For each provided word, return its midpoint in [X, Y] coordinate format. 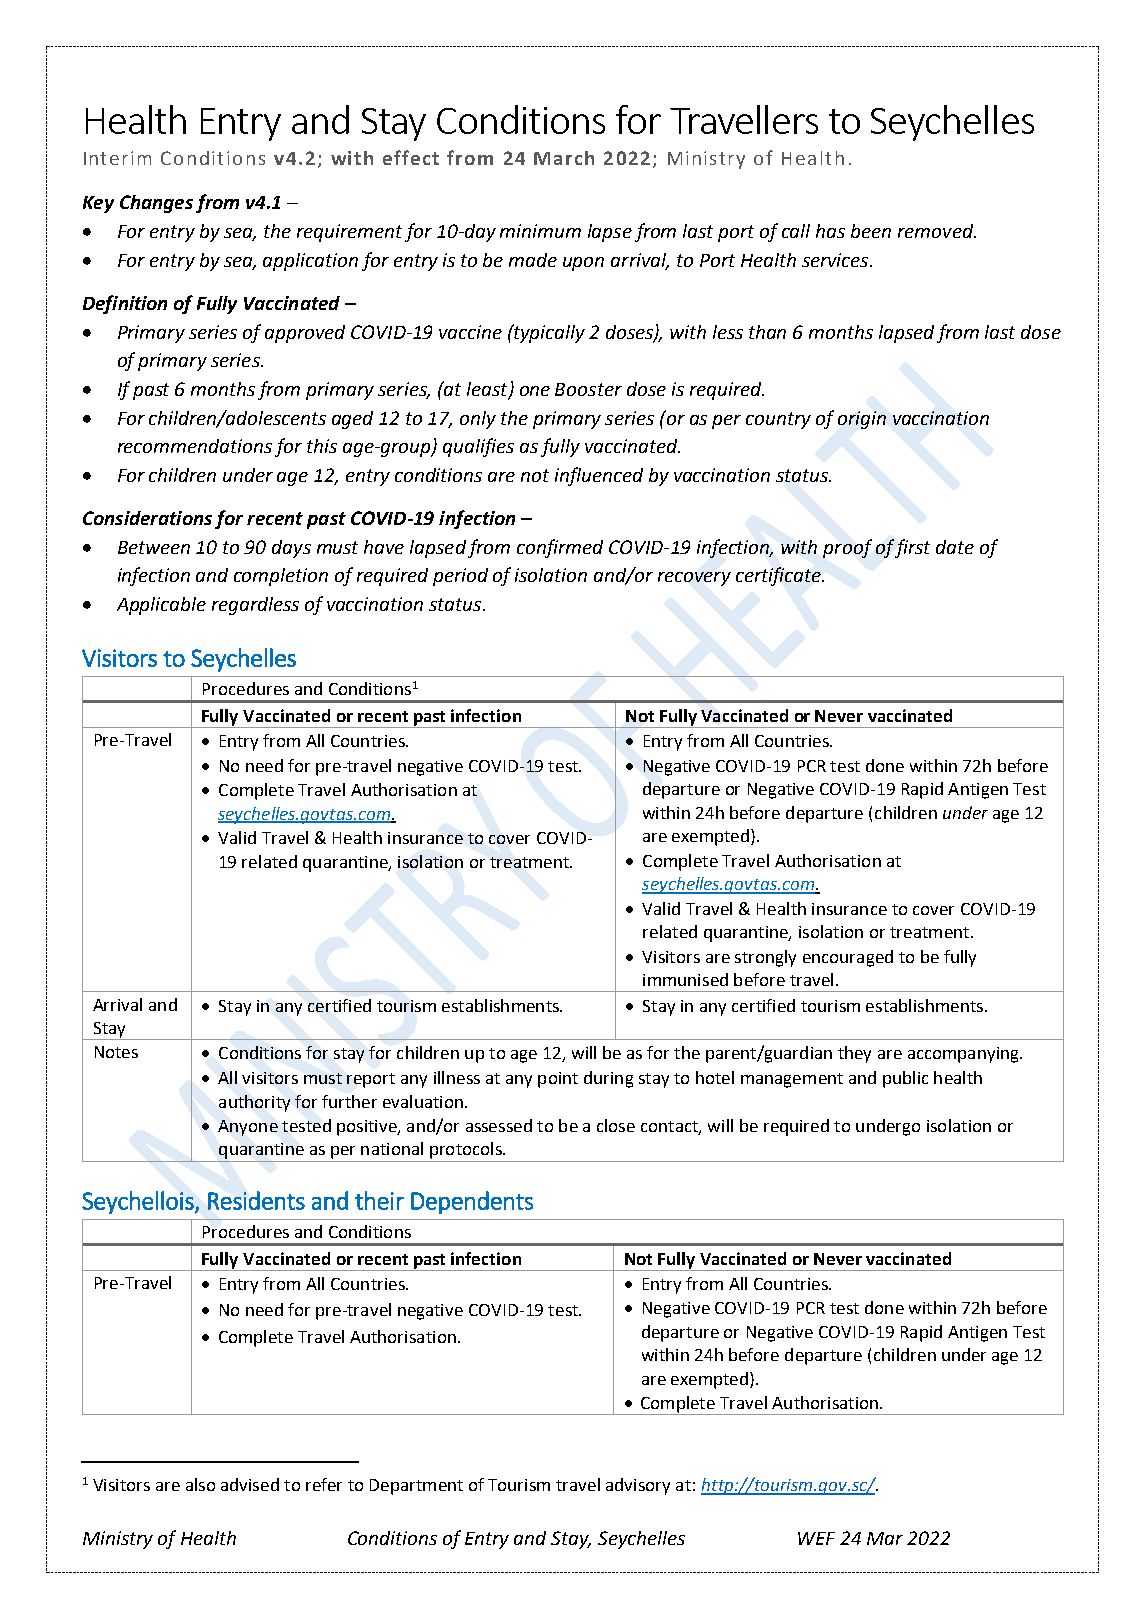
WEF [816, 1538]
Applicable [161, 606]
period [460, 577]
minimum [540, 231]
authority [254, 1103]
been [871, 231]
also [200, 1484]
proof [847, 548]
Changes [156, 204]
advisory [638, 1486]
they [854, 1054]
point [558, 1080]
